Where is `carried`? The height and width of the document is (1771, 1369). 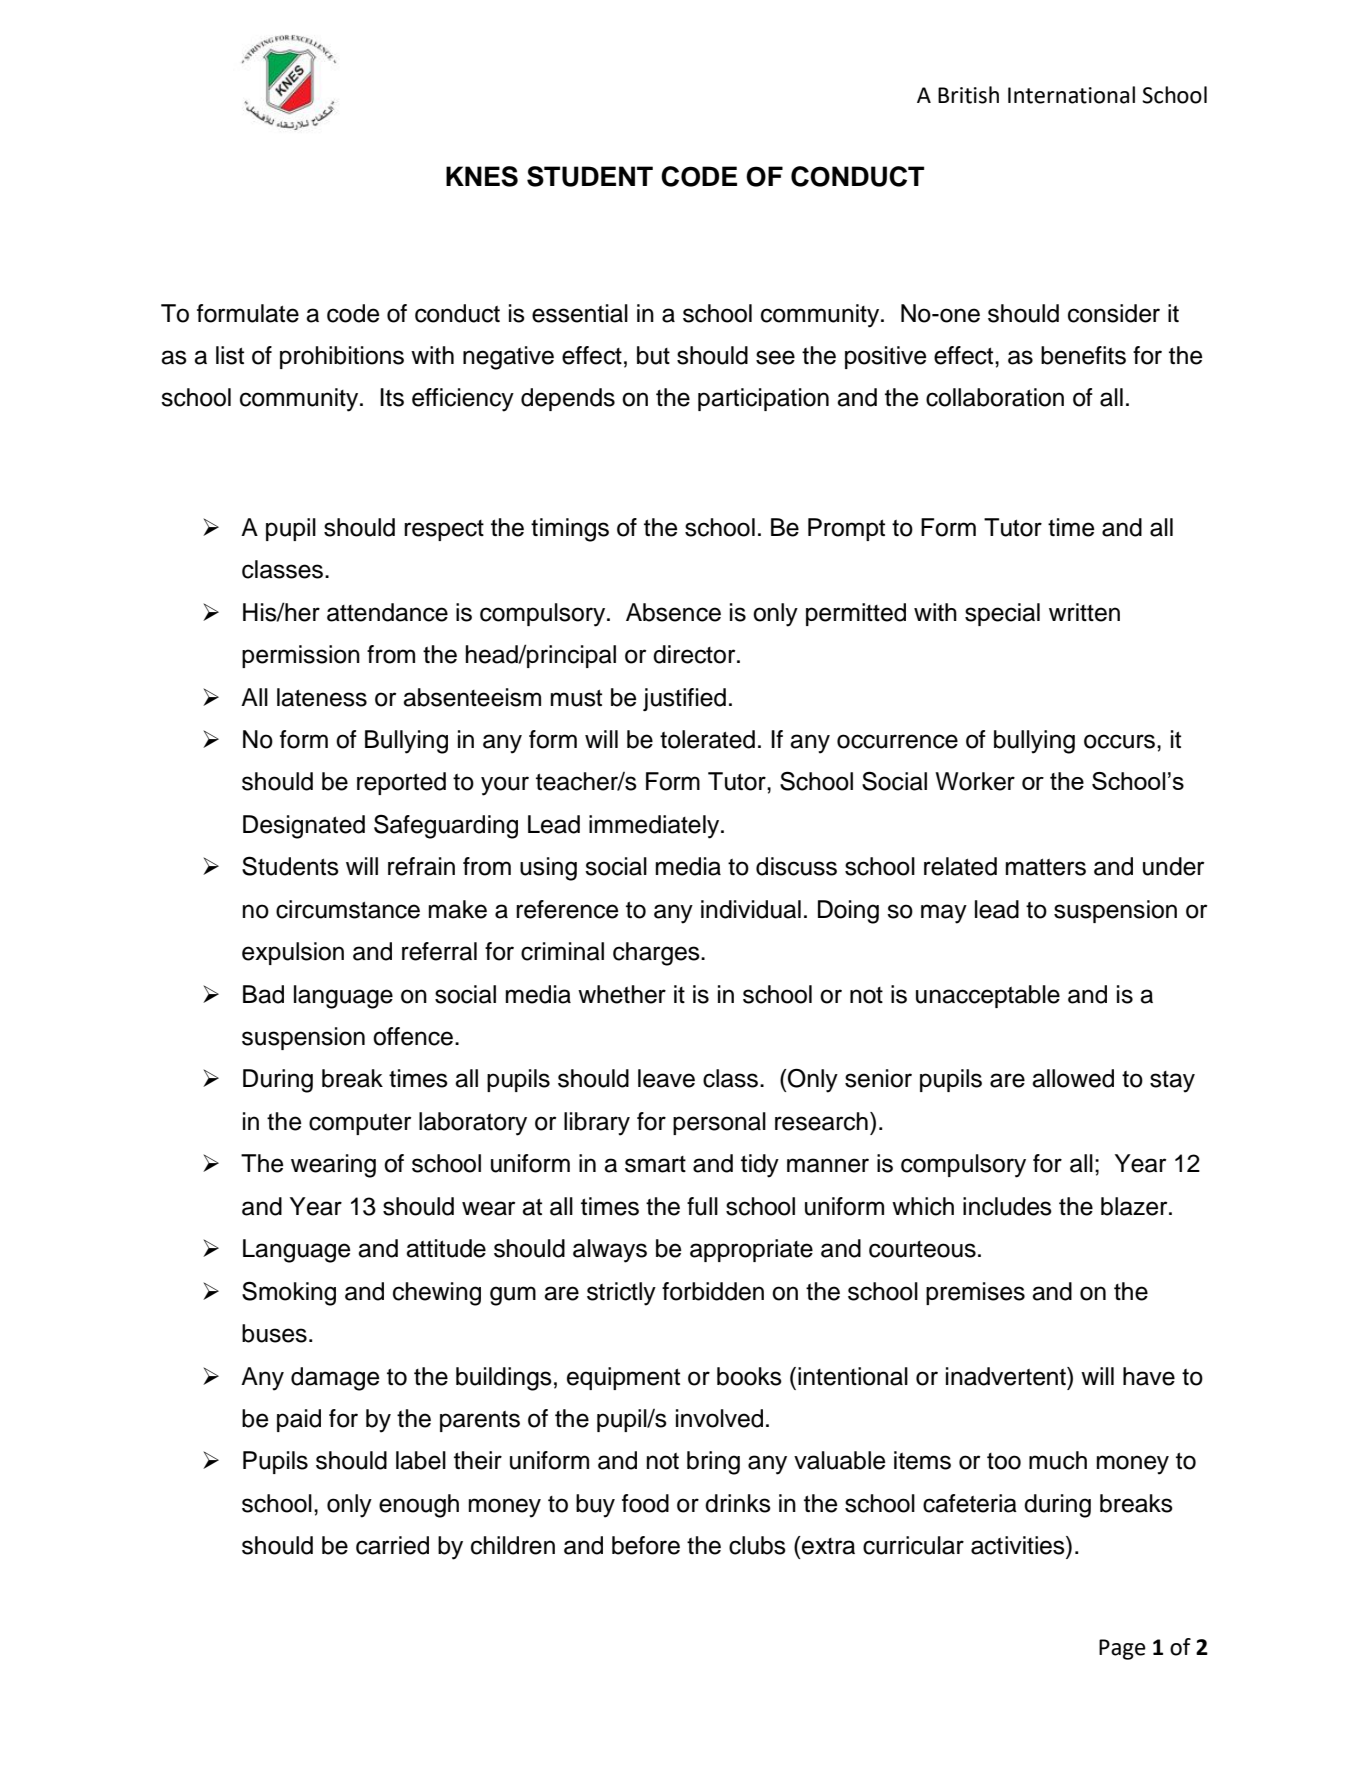 carried is located at coordinates (392, 1545).
